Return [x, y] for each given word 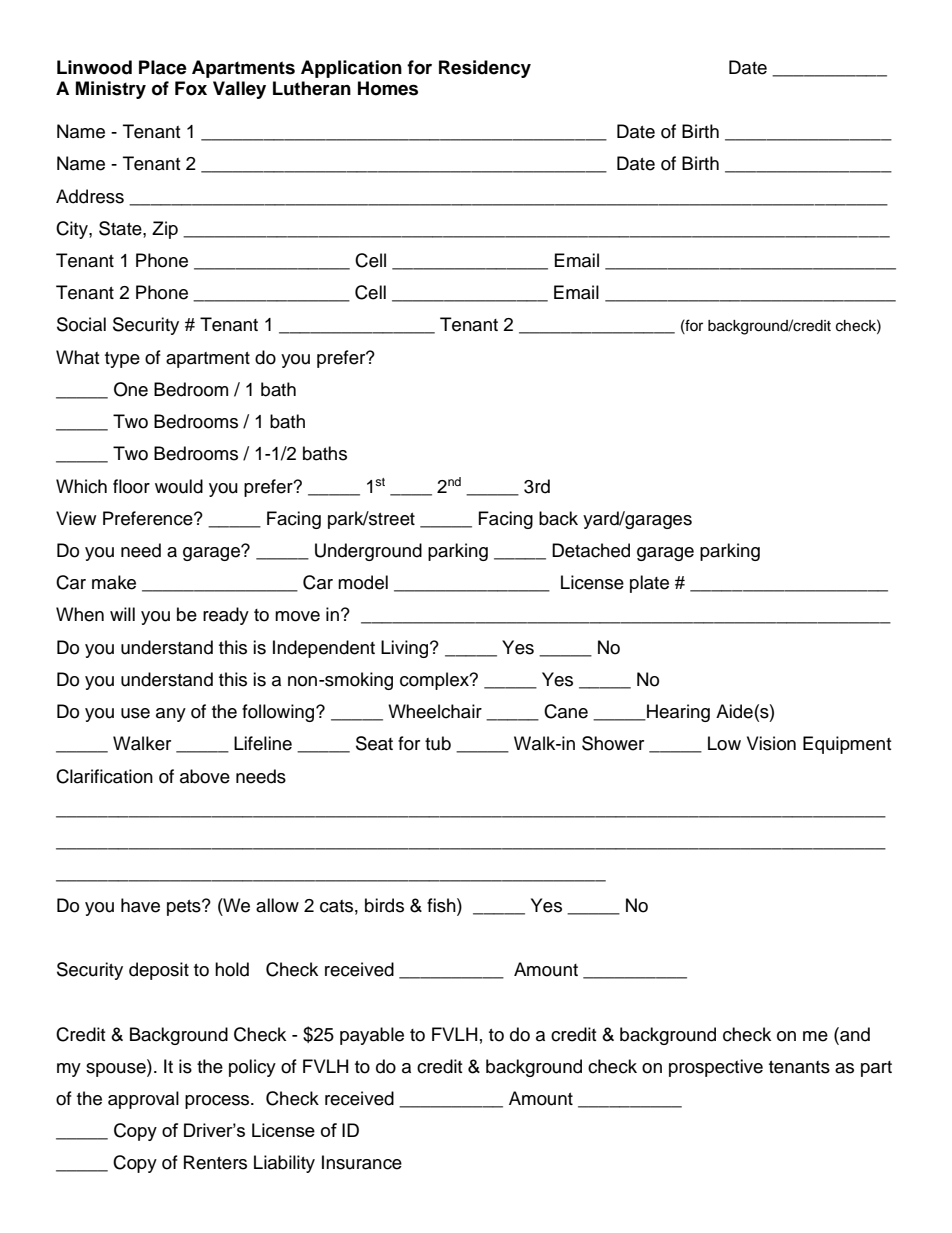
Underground [368, 552]
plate [649, 584]
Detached [591, 550]
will [122, 614]
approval [143, 1100]
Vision [771, 743]
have [140, 905]
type [122, 360]
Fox [191, 88]
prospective [716, 1068]
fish [442, 905]
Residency [485, 69]
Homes [388, 88]
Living [406, 649]
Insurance [362, 1162]
